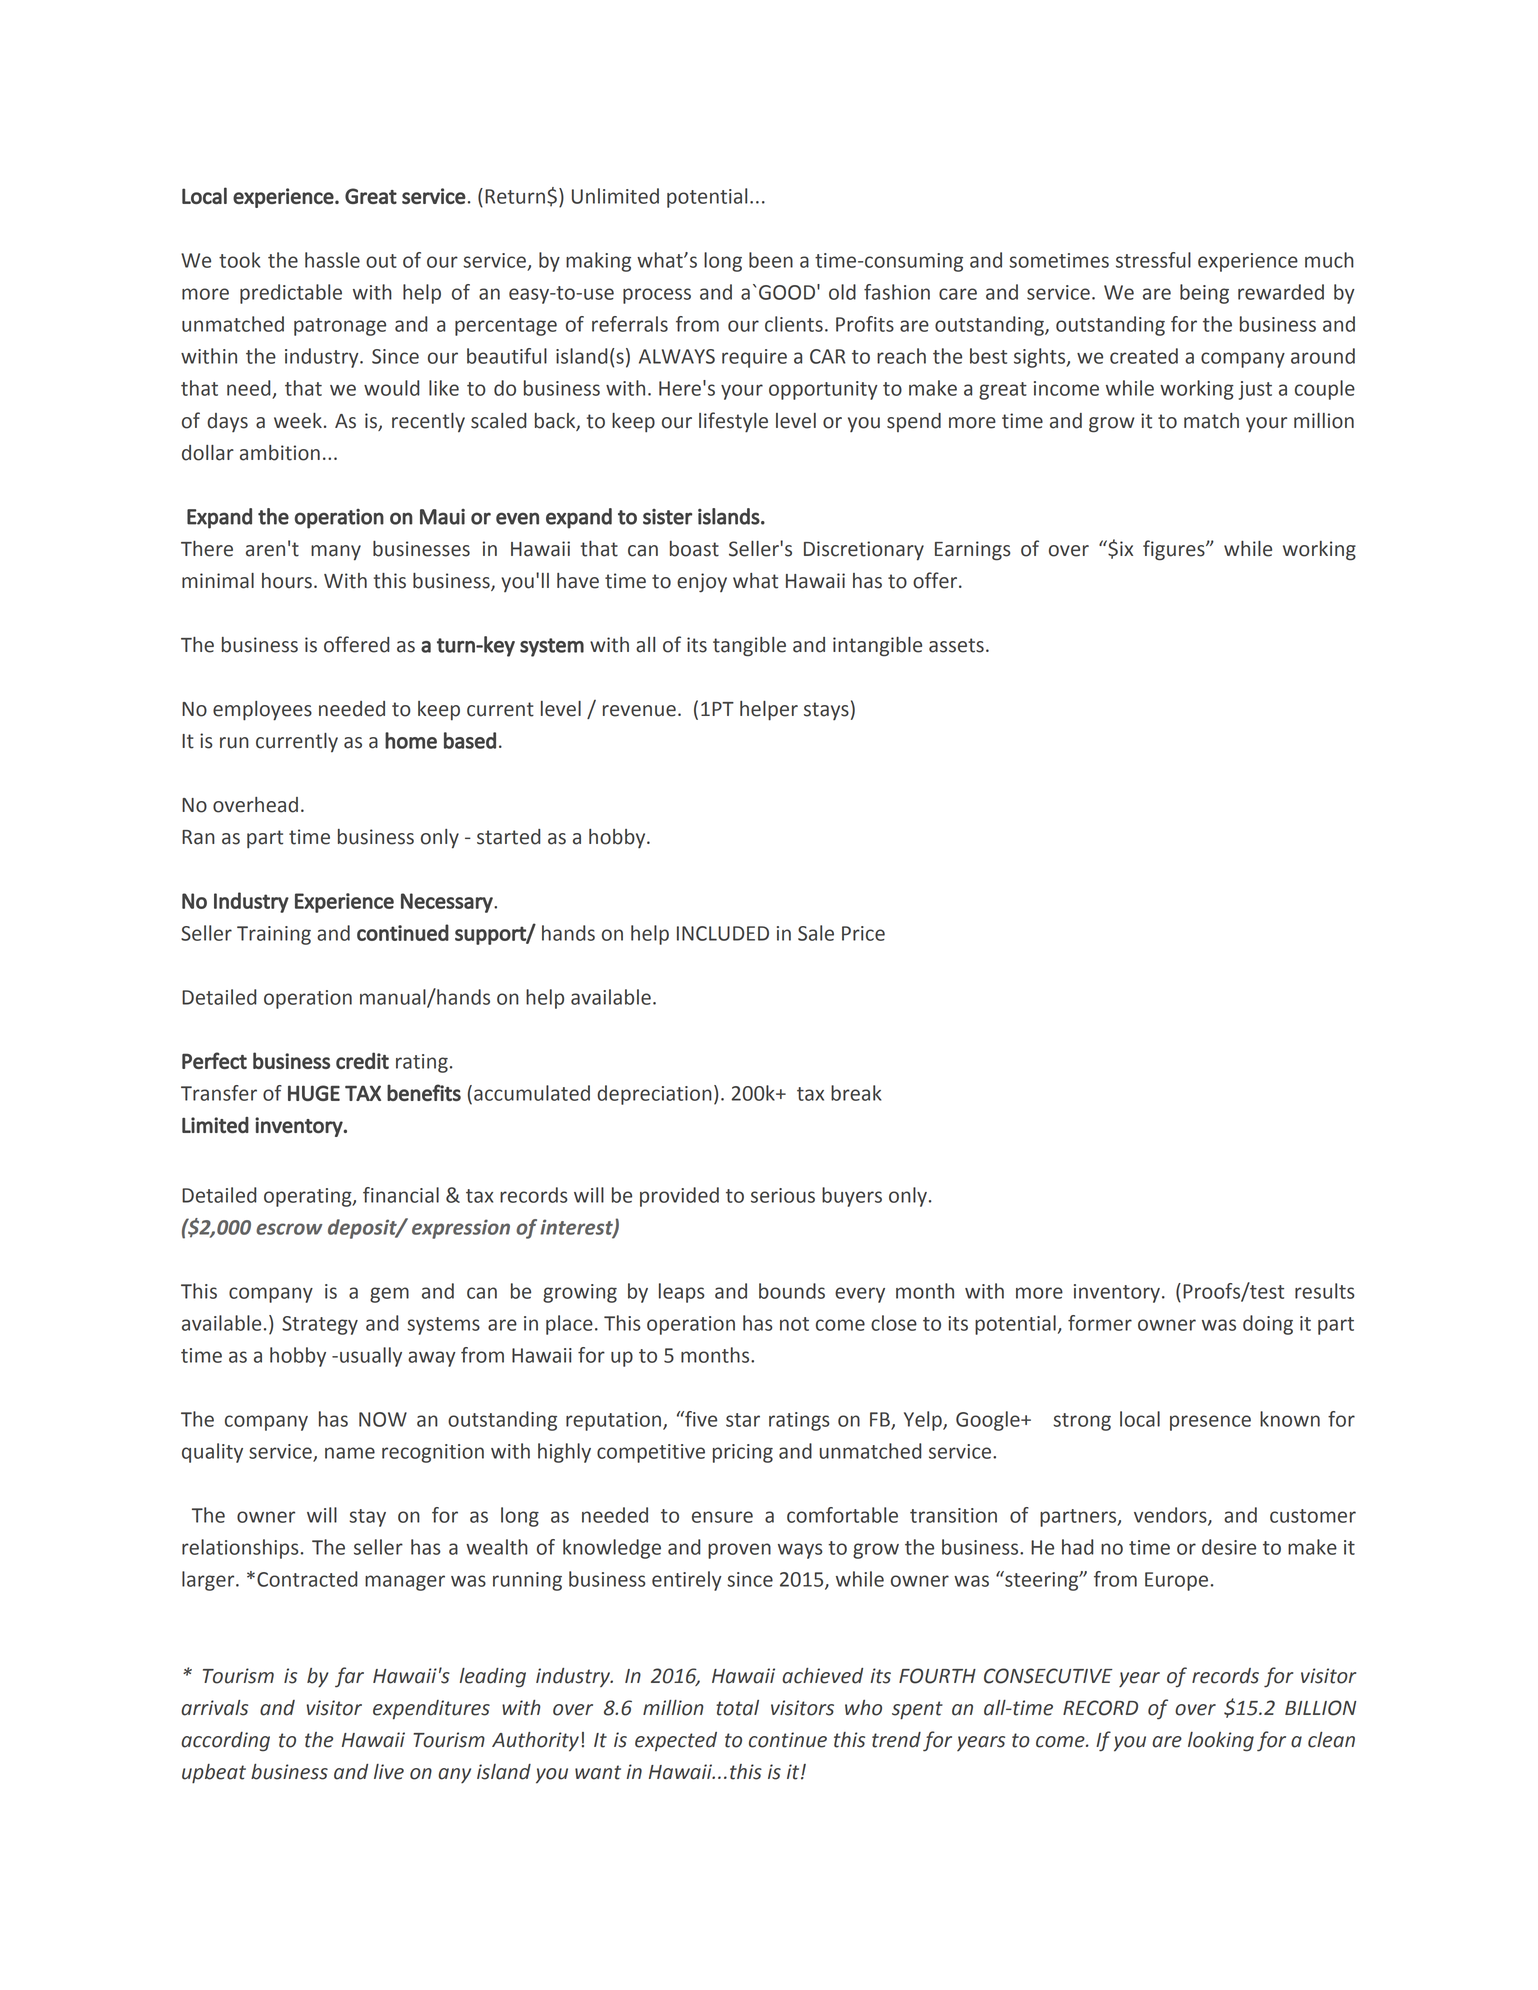  Describe the element at coordinates (956, 645) in the screenshot. I see `assets` at that location.
